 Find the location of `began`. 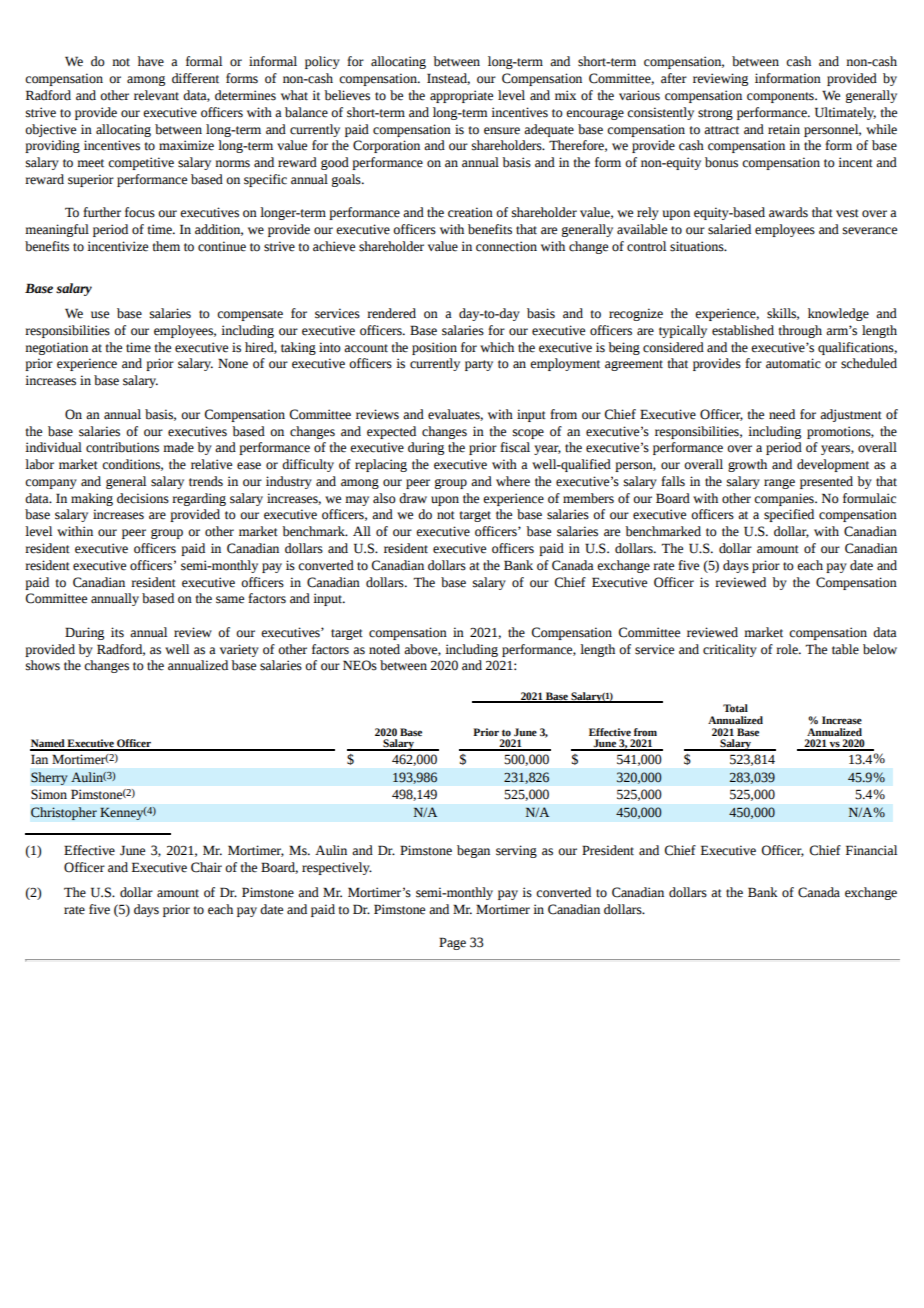

began is located at coordinates (473, 851).
